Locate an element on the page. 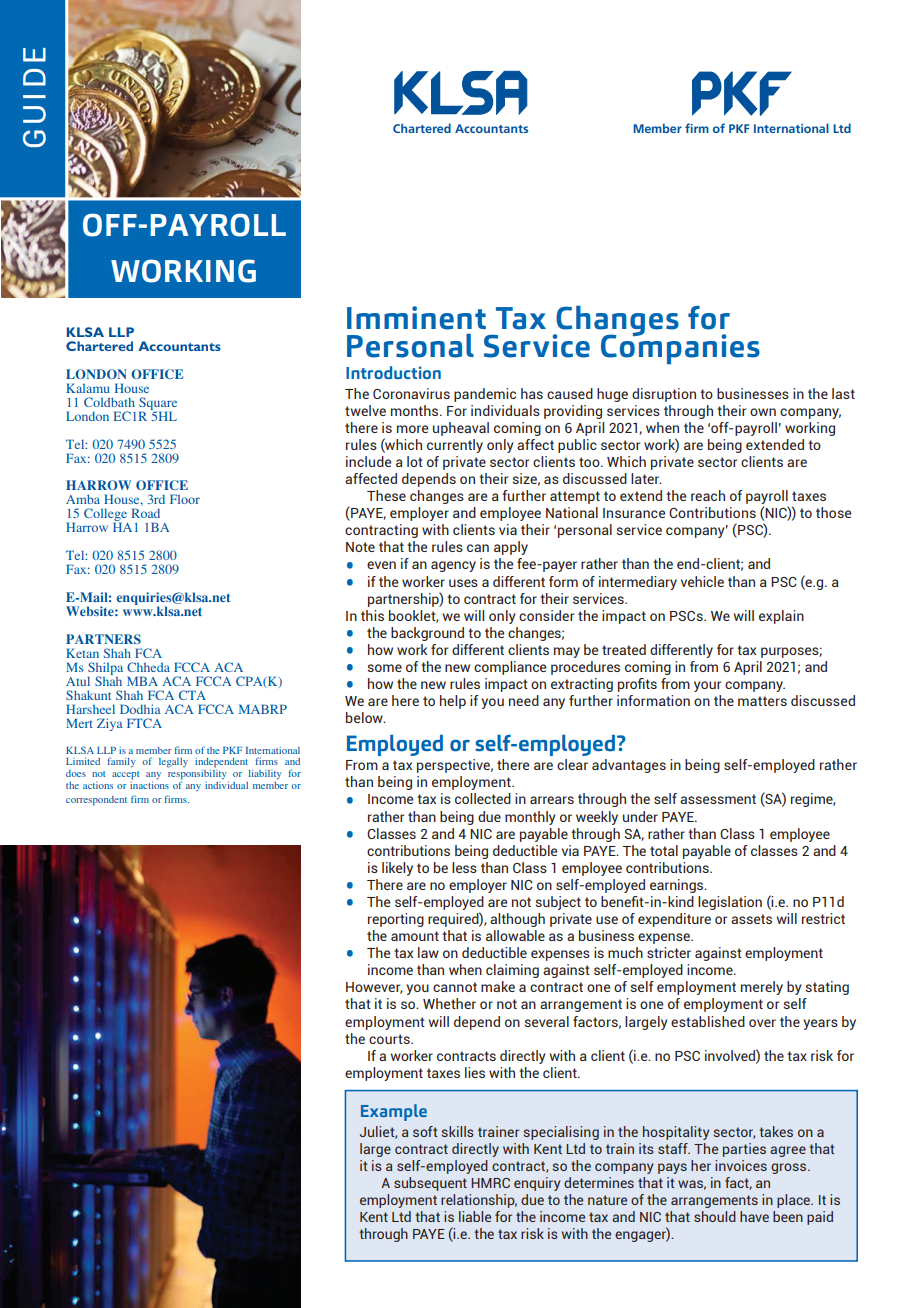  merely is located at coordinates (762, 988).
